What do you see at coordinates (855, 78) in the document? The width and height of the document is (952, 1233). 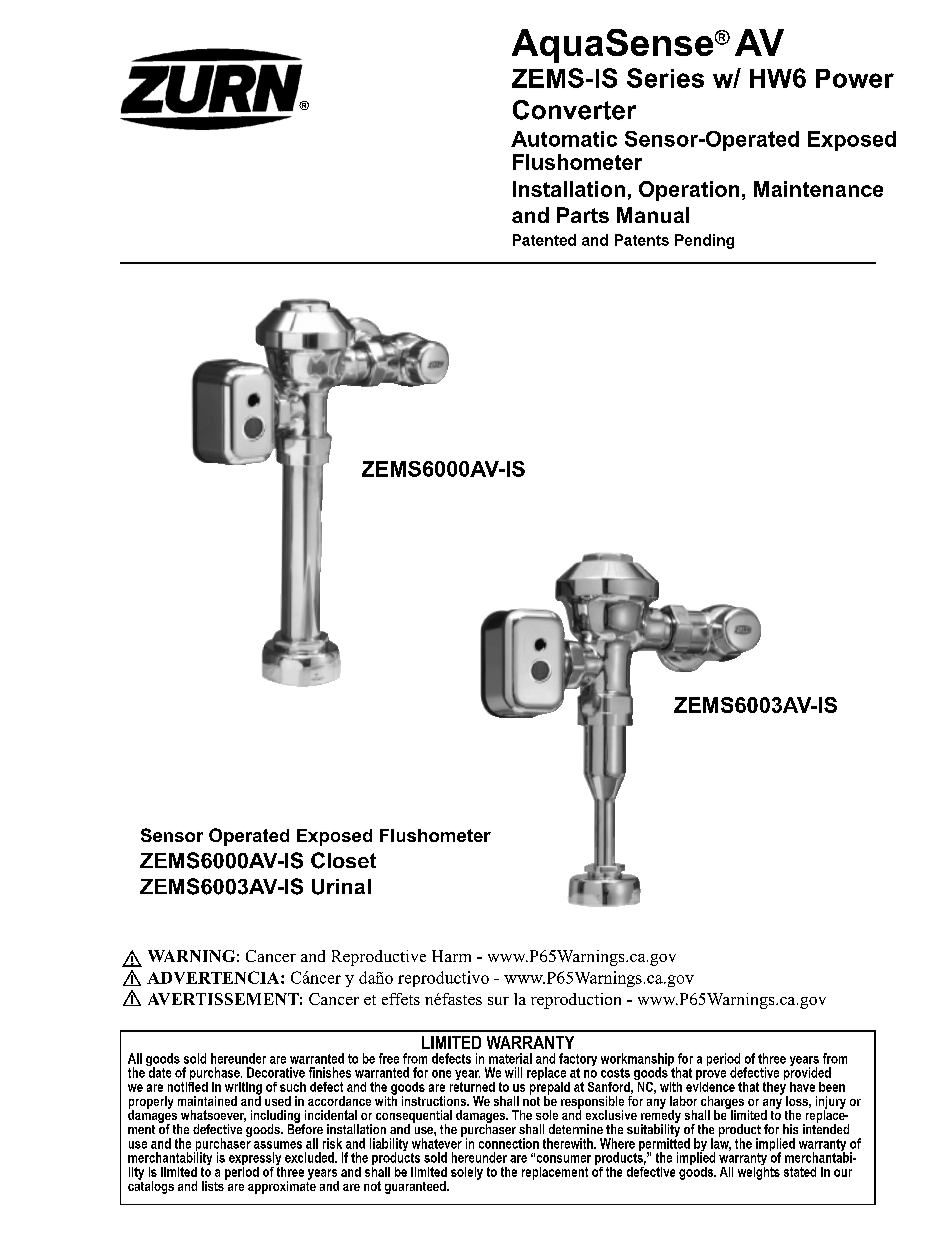 I see `Power` at bounding box center [855, 78].
